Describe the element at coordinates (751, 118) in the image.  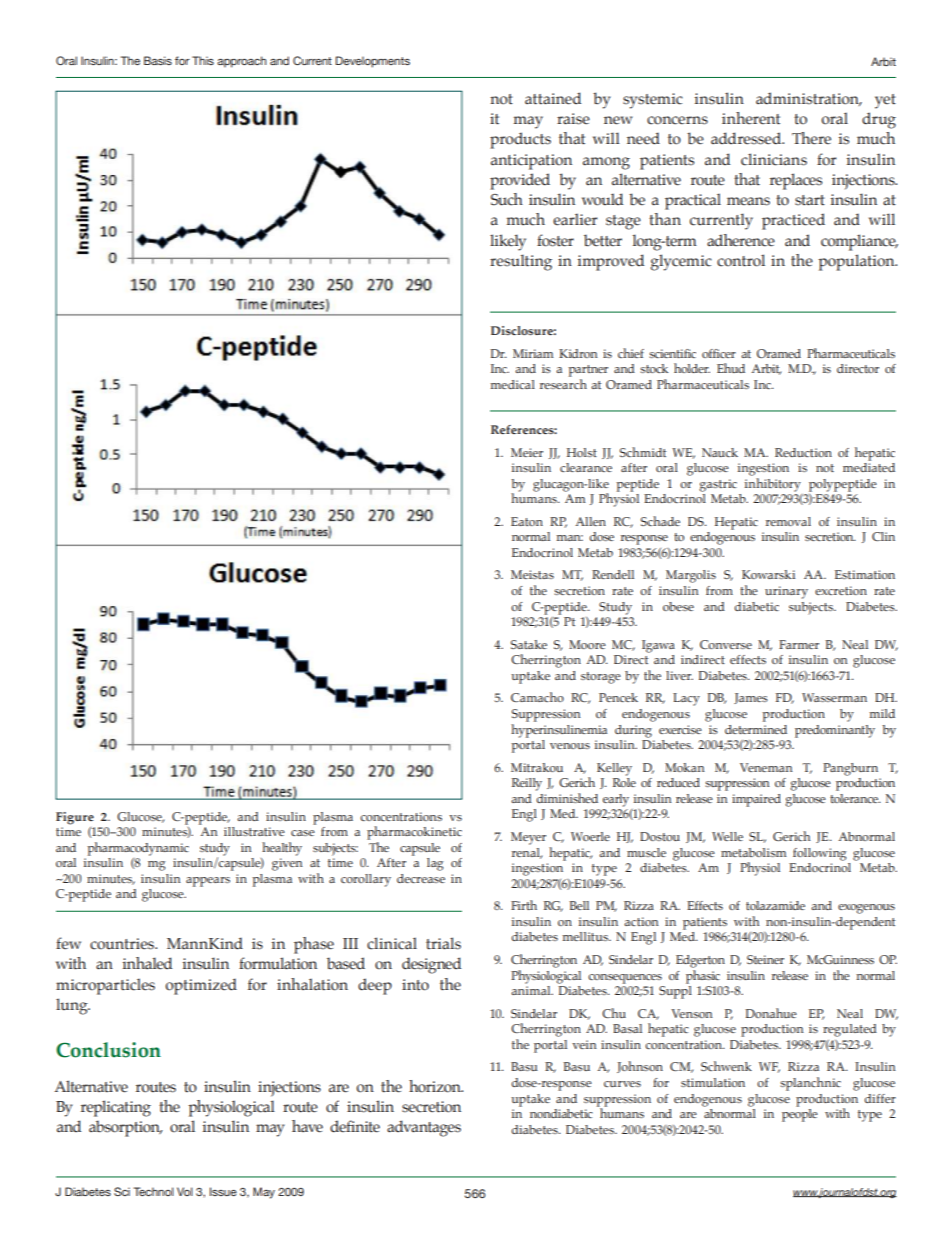
I see `inherent` at that location.
